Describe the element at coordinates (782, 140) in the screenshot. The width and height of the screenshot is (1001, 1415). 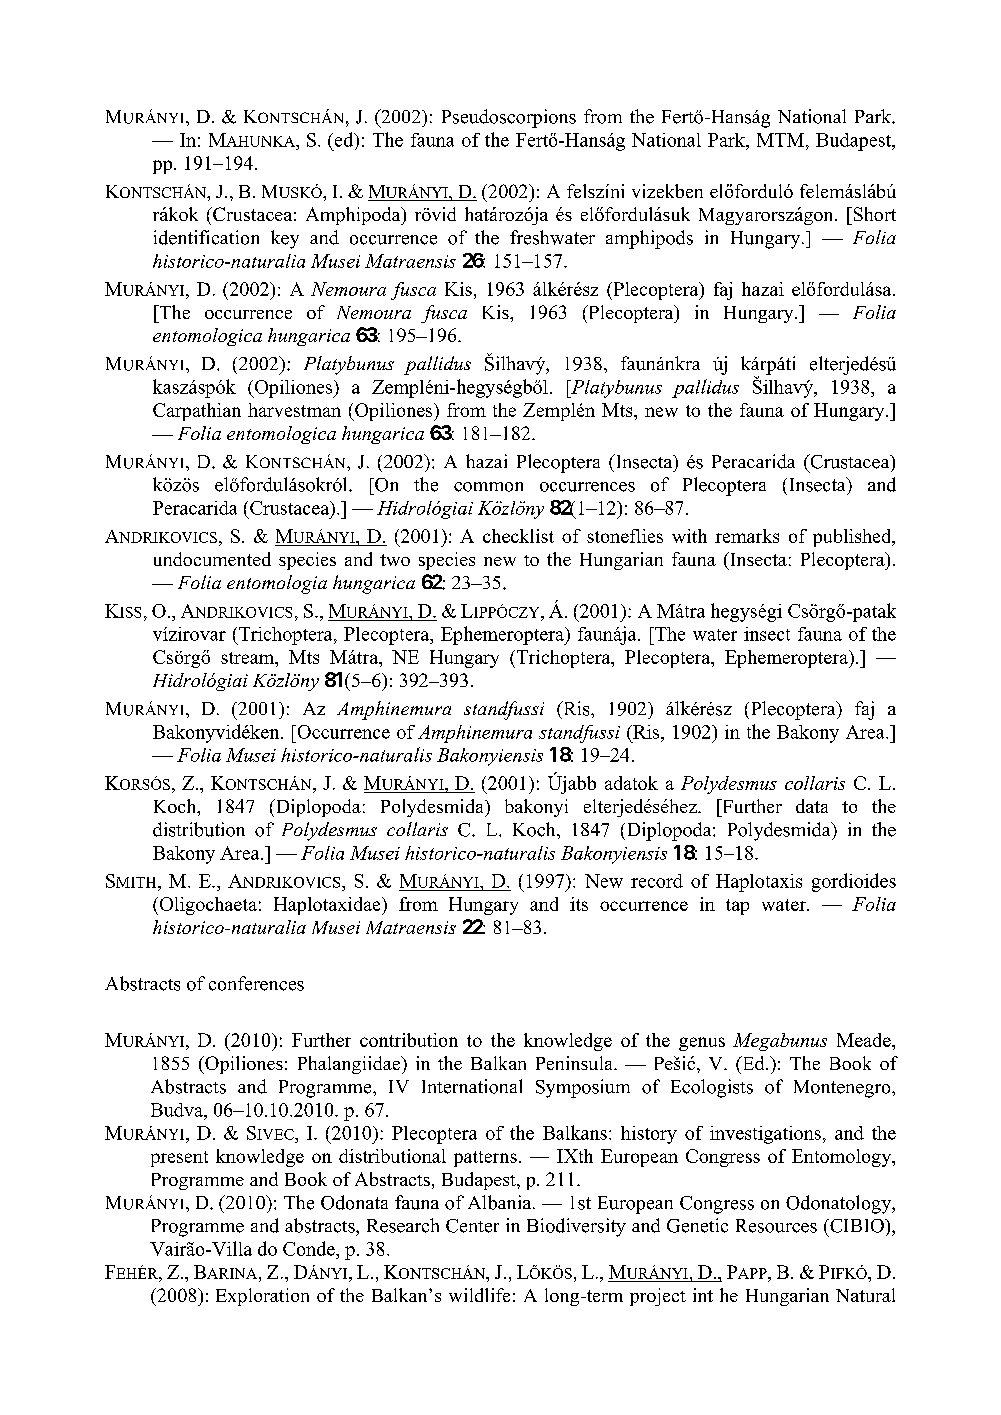
I see `MTM` at that location.
